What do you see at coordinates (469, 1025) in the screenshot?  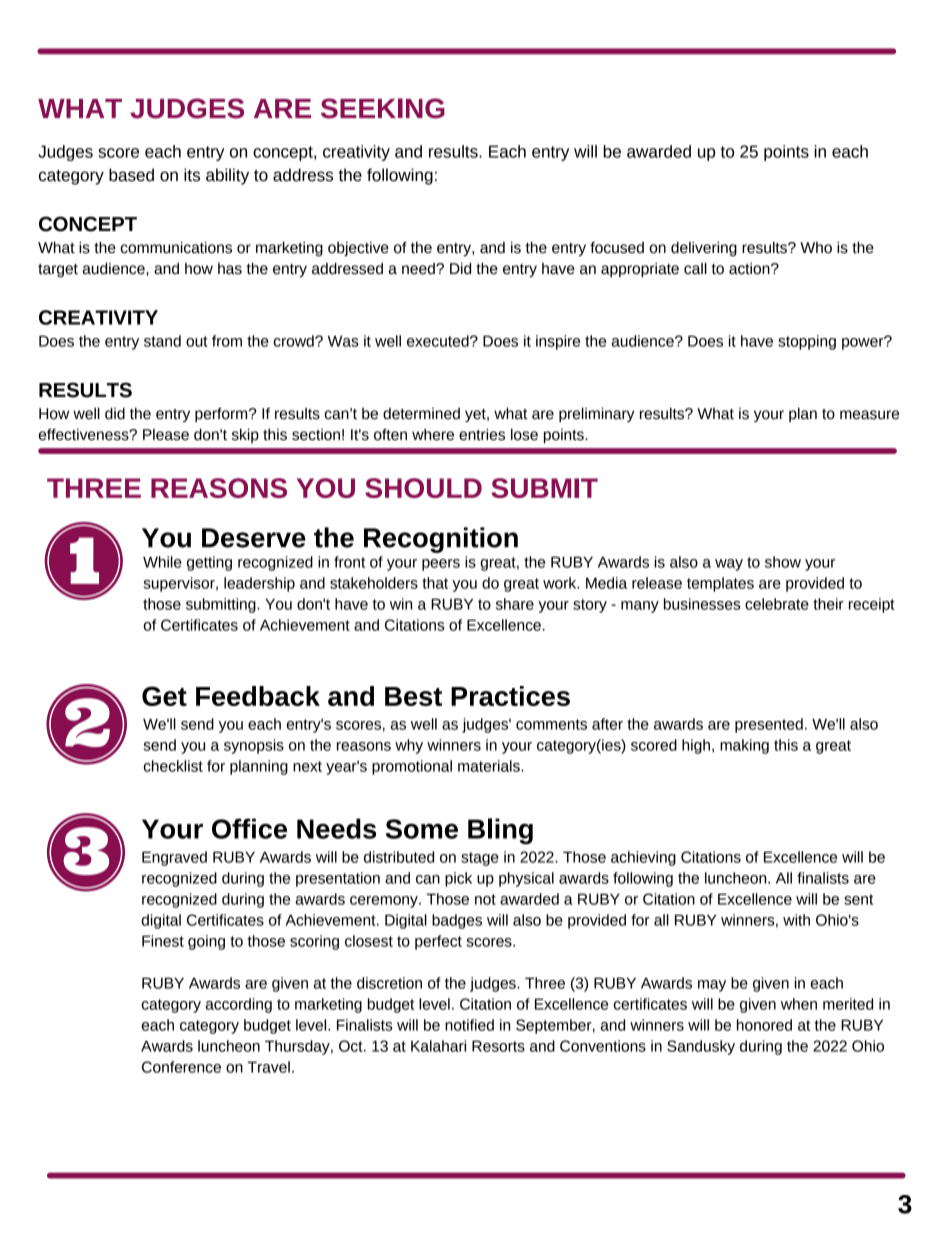 I see `notified` at bounding box center [469, 1025].
